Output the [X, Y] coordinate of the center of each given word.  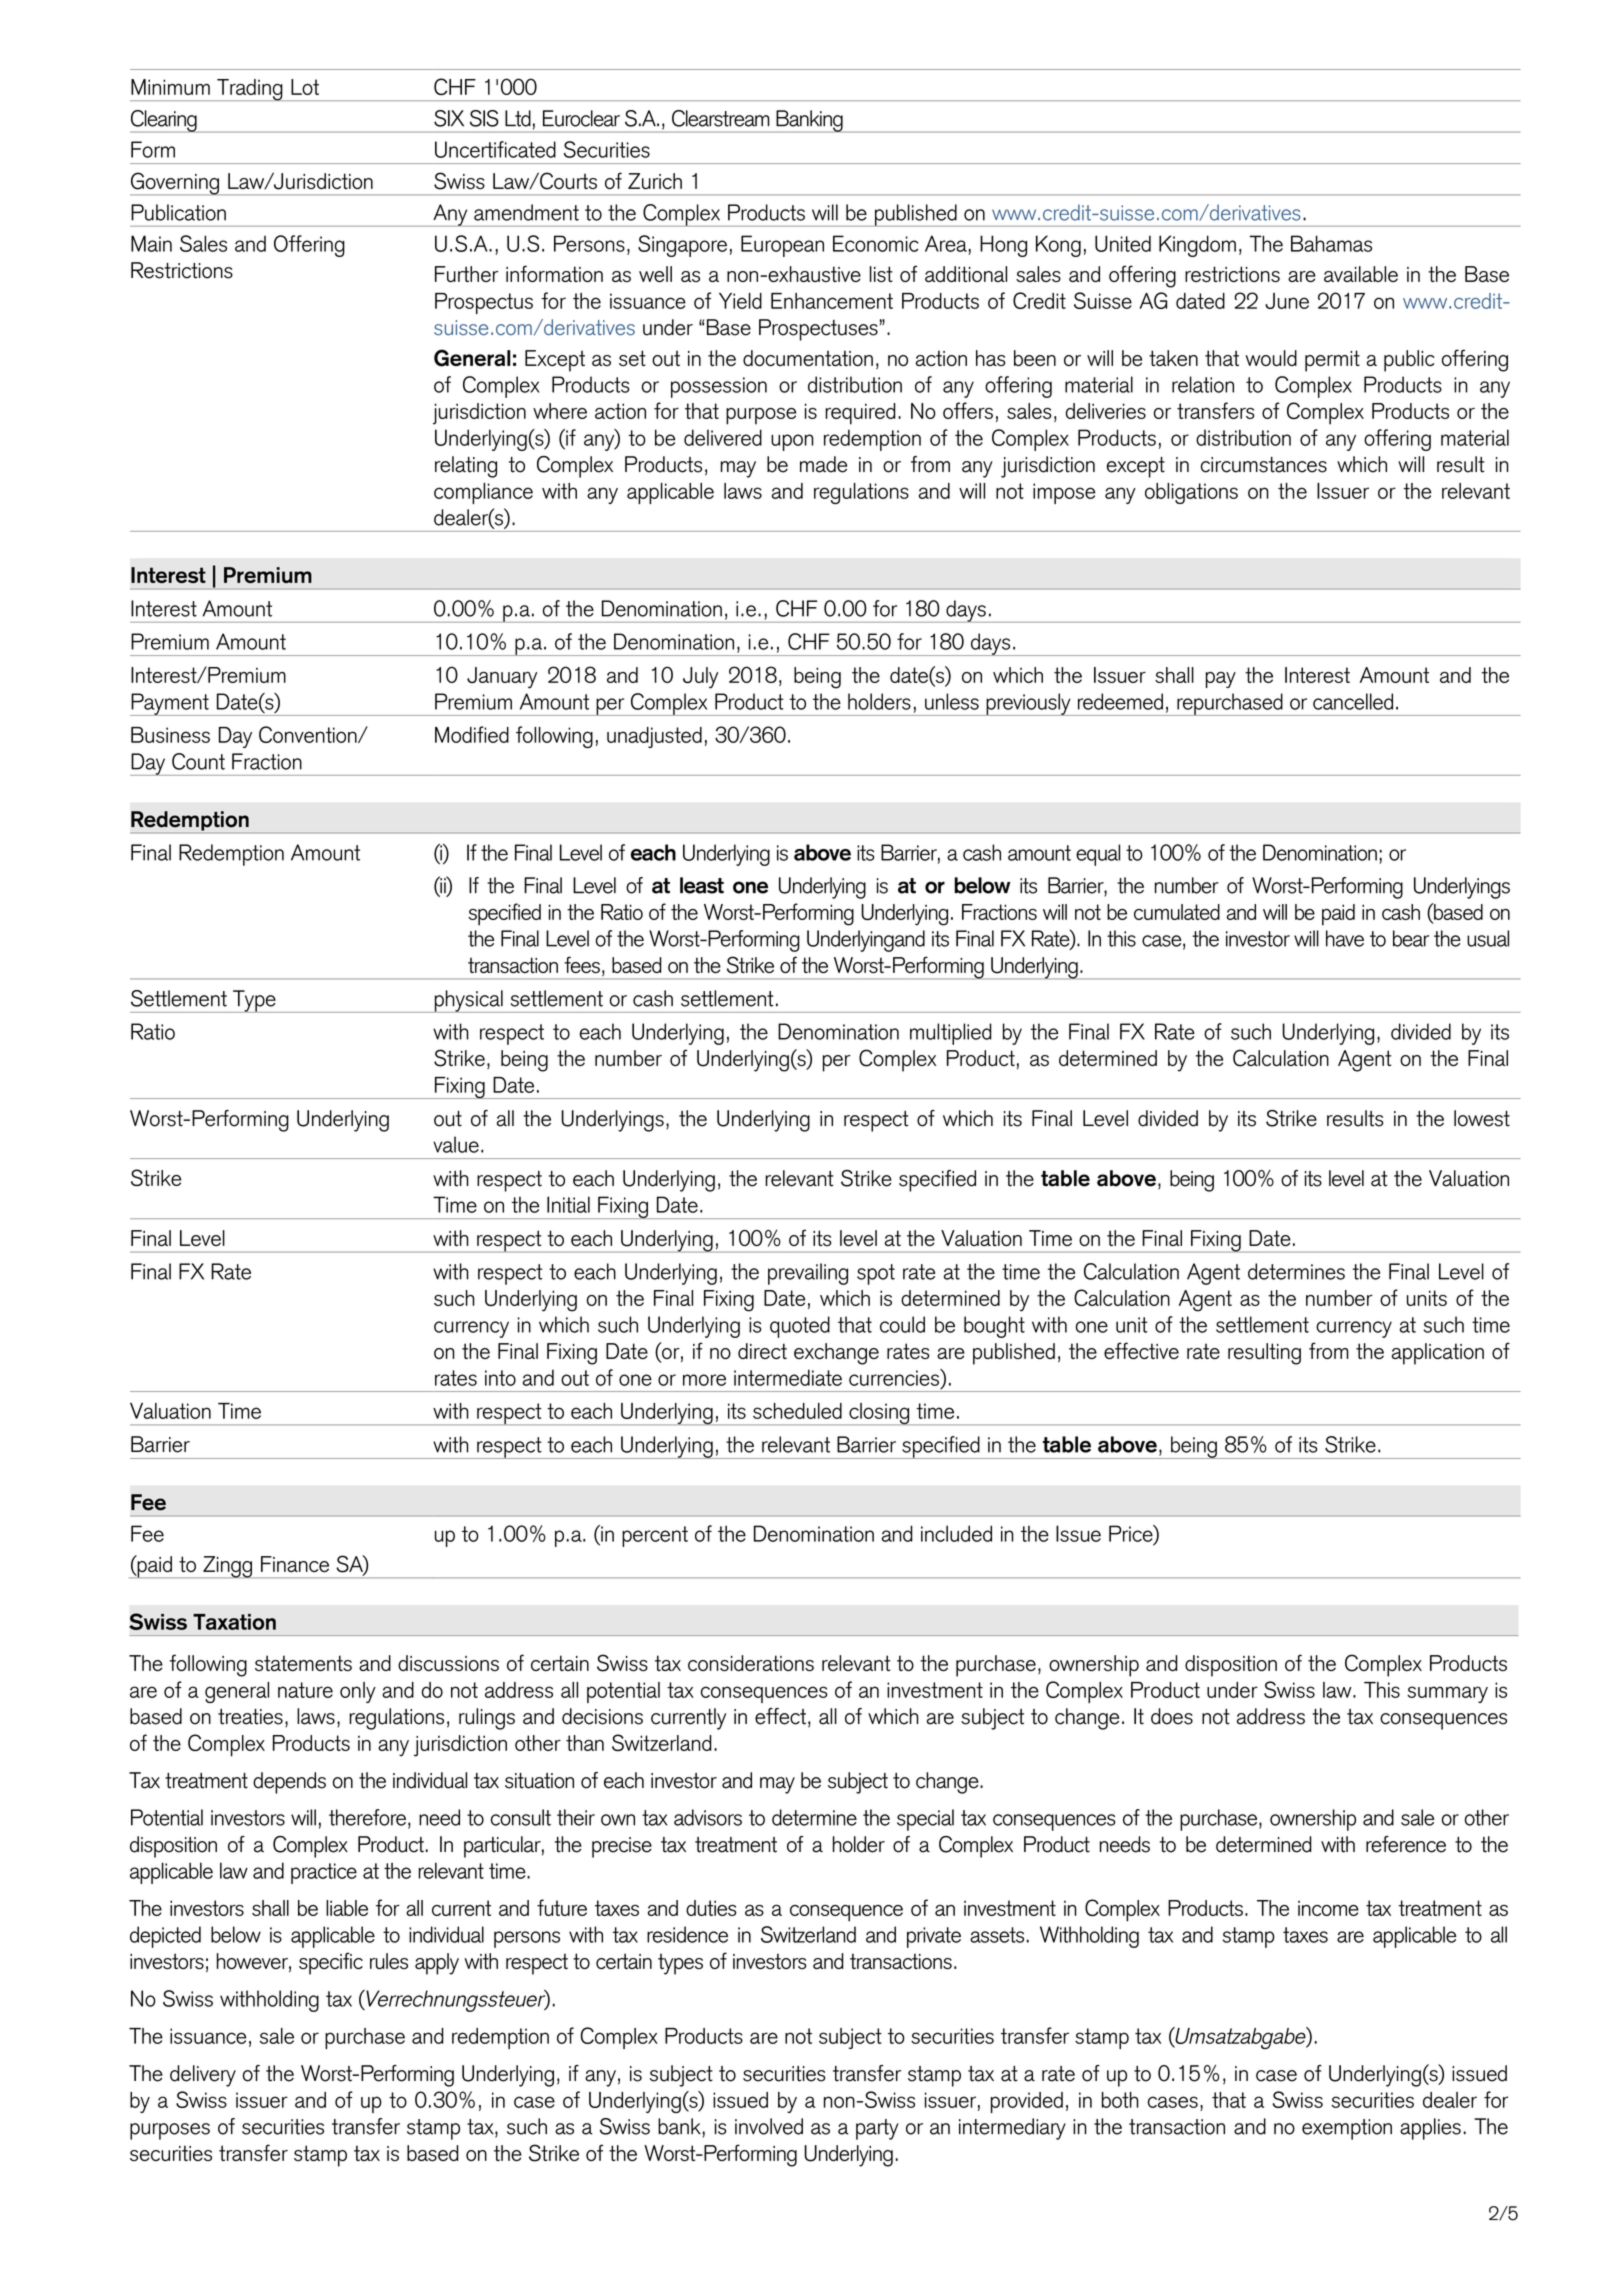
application [1438, 1354]
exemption [1347, 2129]
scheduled [797, 1411]
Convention [309, 734]
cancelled [1353, 701]
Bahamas [1331, 243]
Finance [295, 1564]
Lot [305, 87]
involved [769, 2126]
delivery [203, 2076]
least [702, 885]
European [782, 246]
